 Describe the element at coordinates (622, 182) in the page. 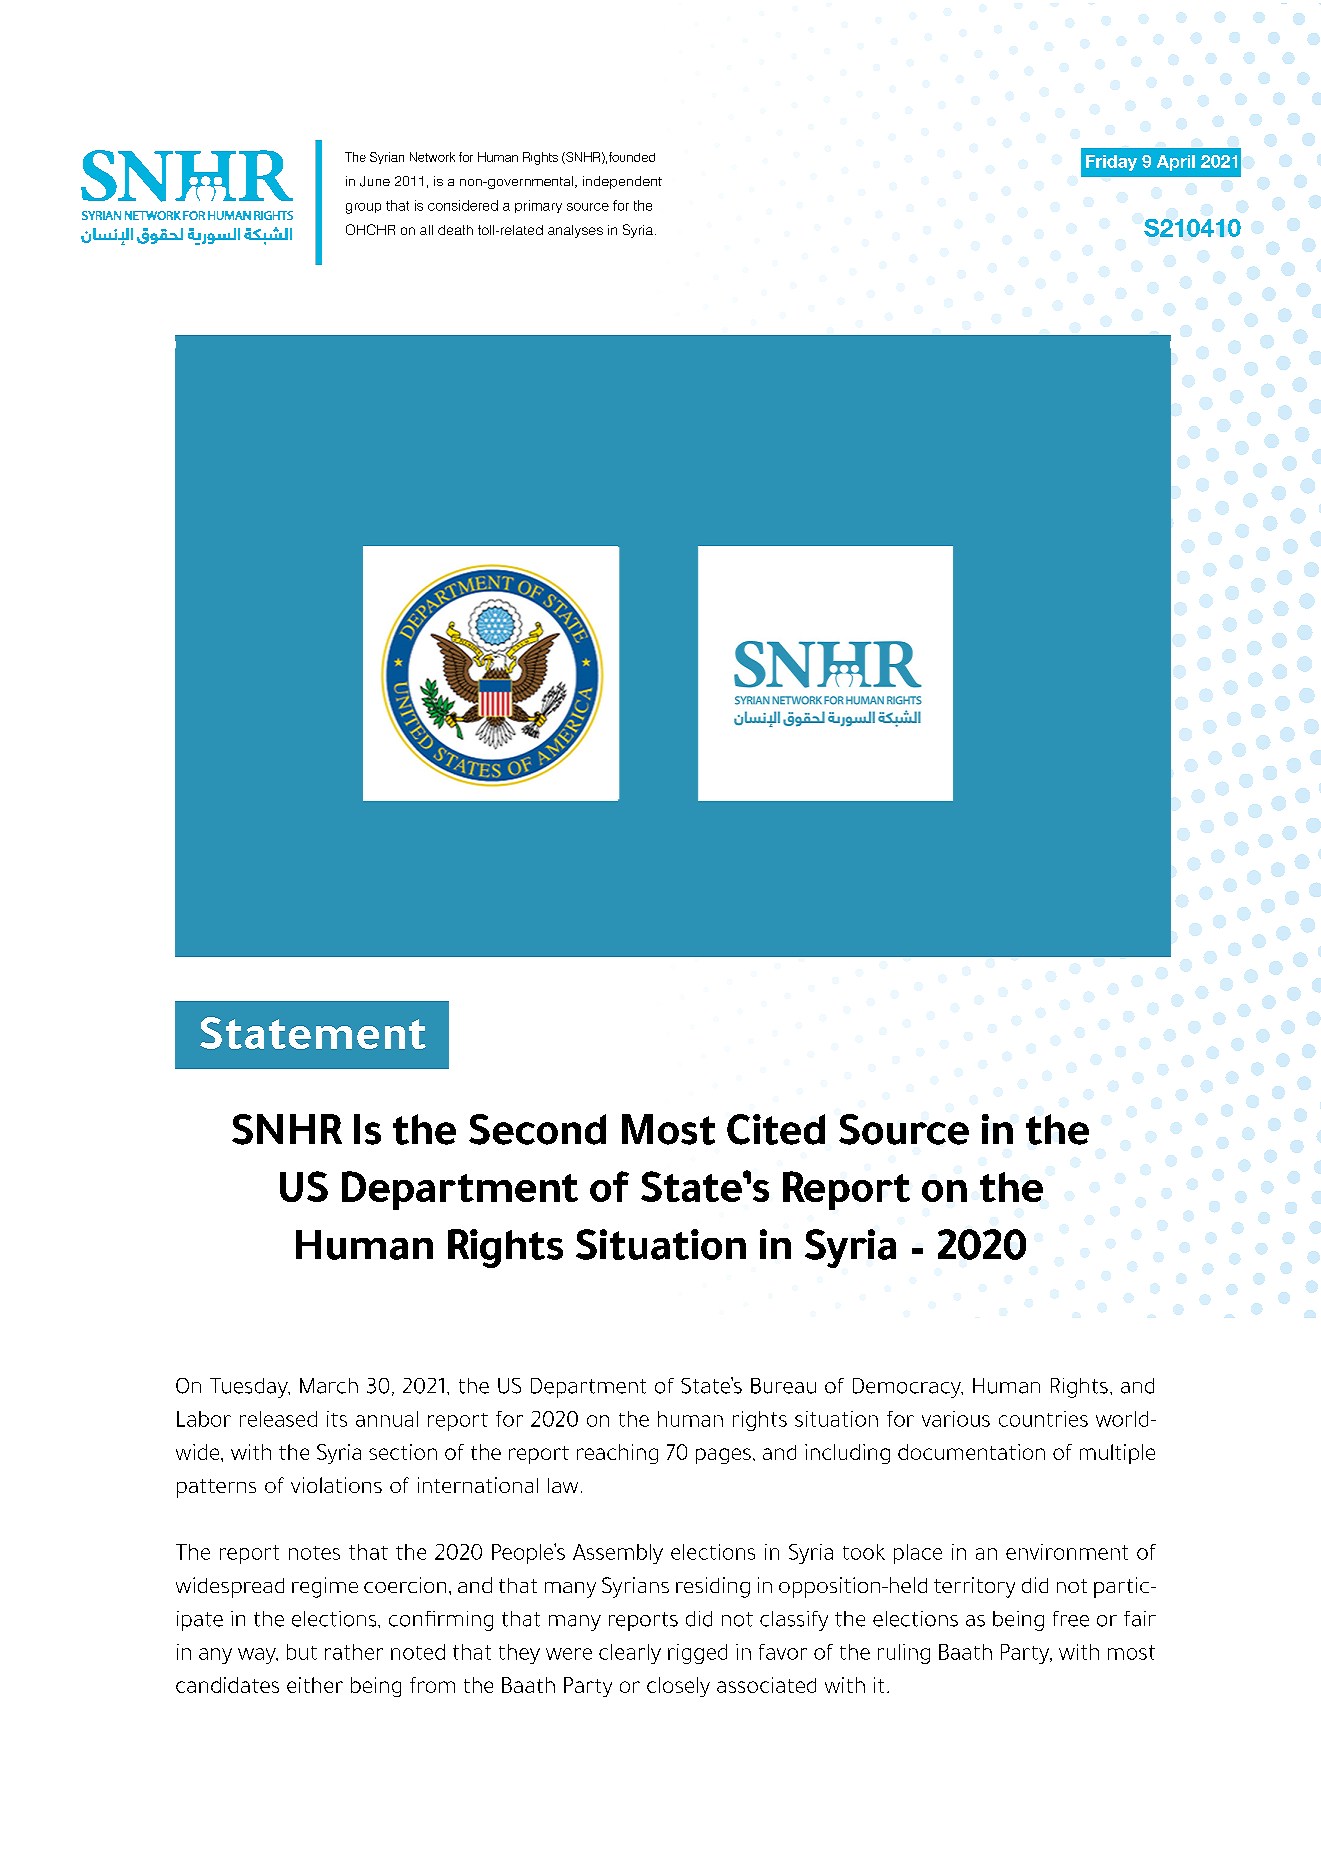

I see `independent` at that location.
